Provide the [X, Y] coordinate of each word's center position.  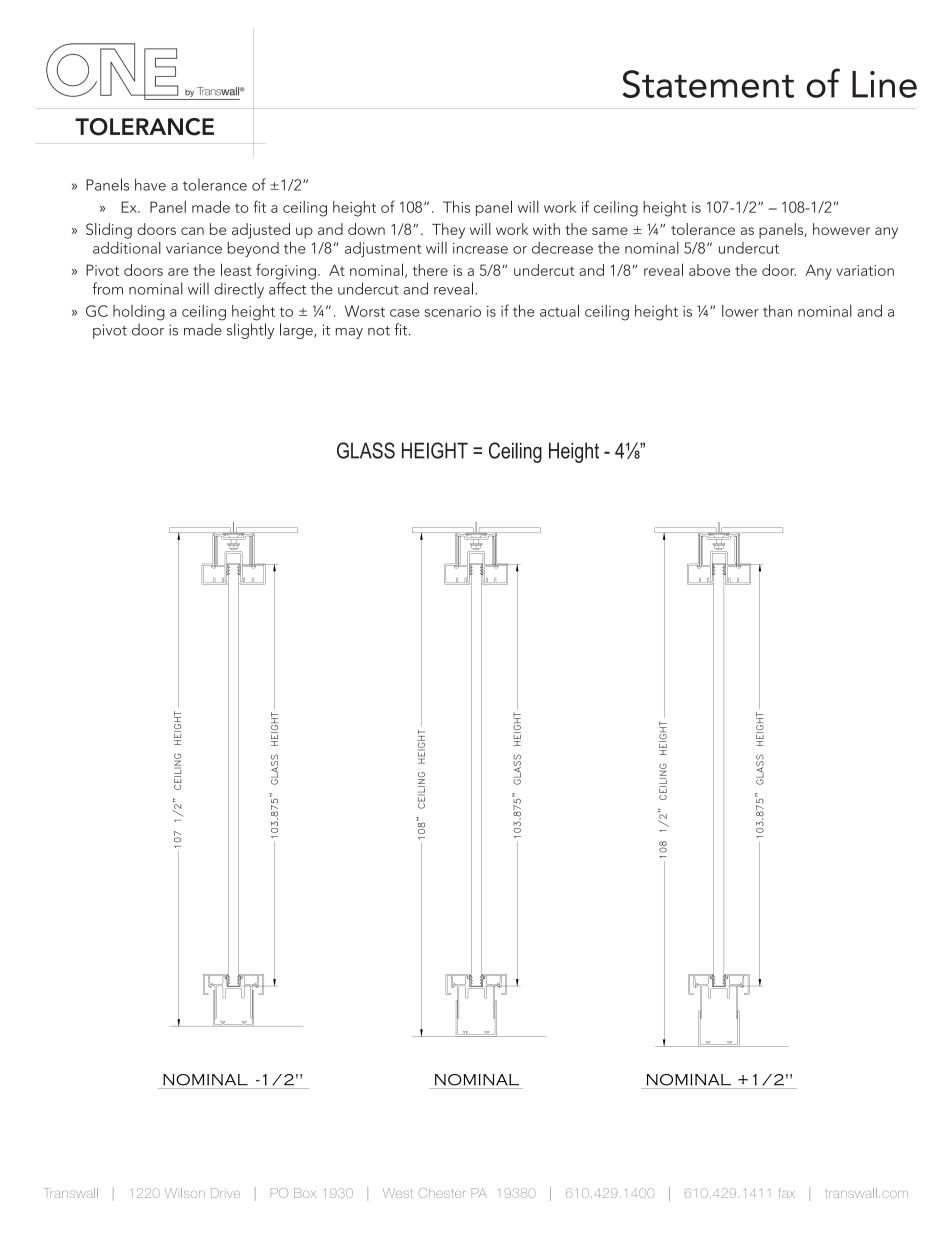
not [379, 331]
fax [787, 1193]
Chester [442, 1193]
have [150, 184]
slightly [250, 331]
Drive [225, 1193]
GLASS [366, 450]
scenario [453, 311]
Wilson [185, 1193]
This [456, 207]
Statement [708, 84]
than [777, 311]
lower [740, 311]
